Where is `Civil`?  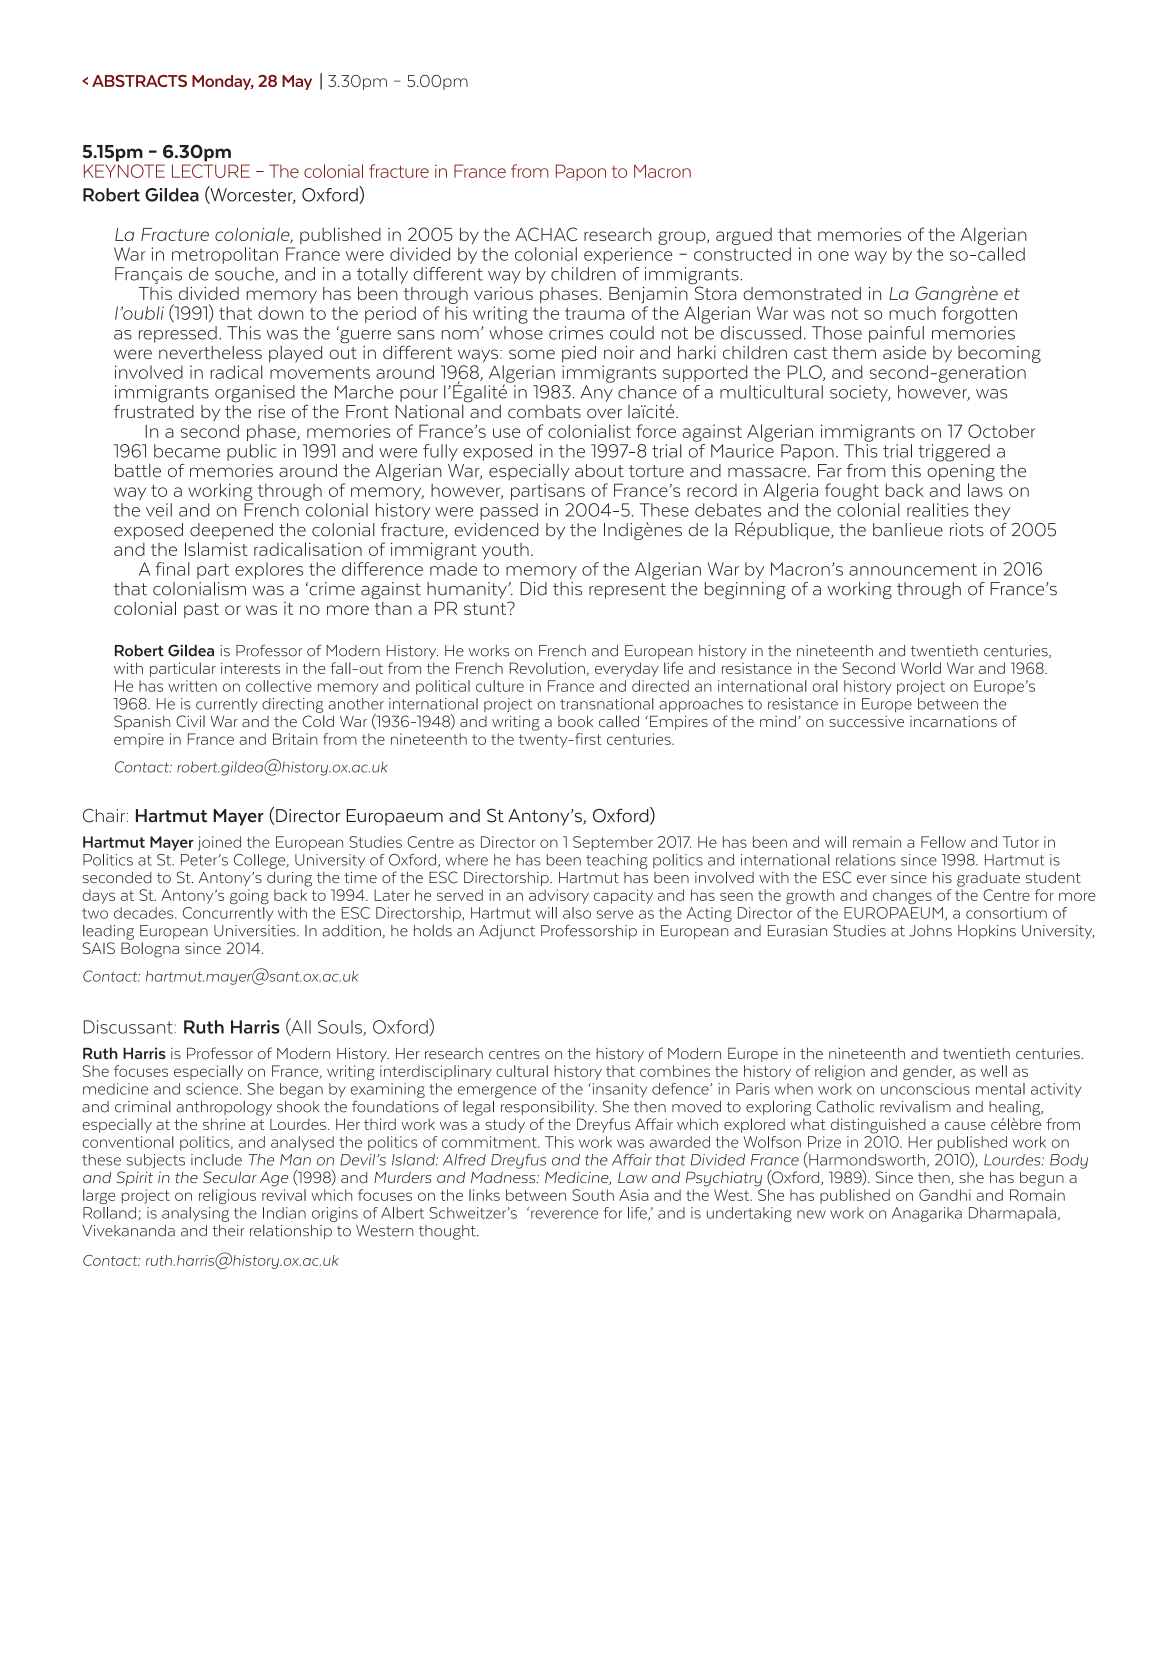
Civil is located at coordinates (190, 721).
